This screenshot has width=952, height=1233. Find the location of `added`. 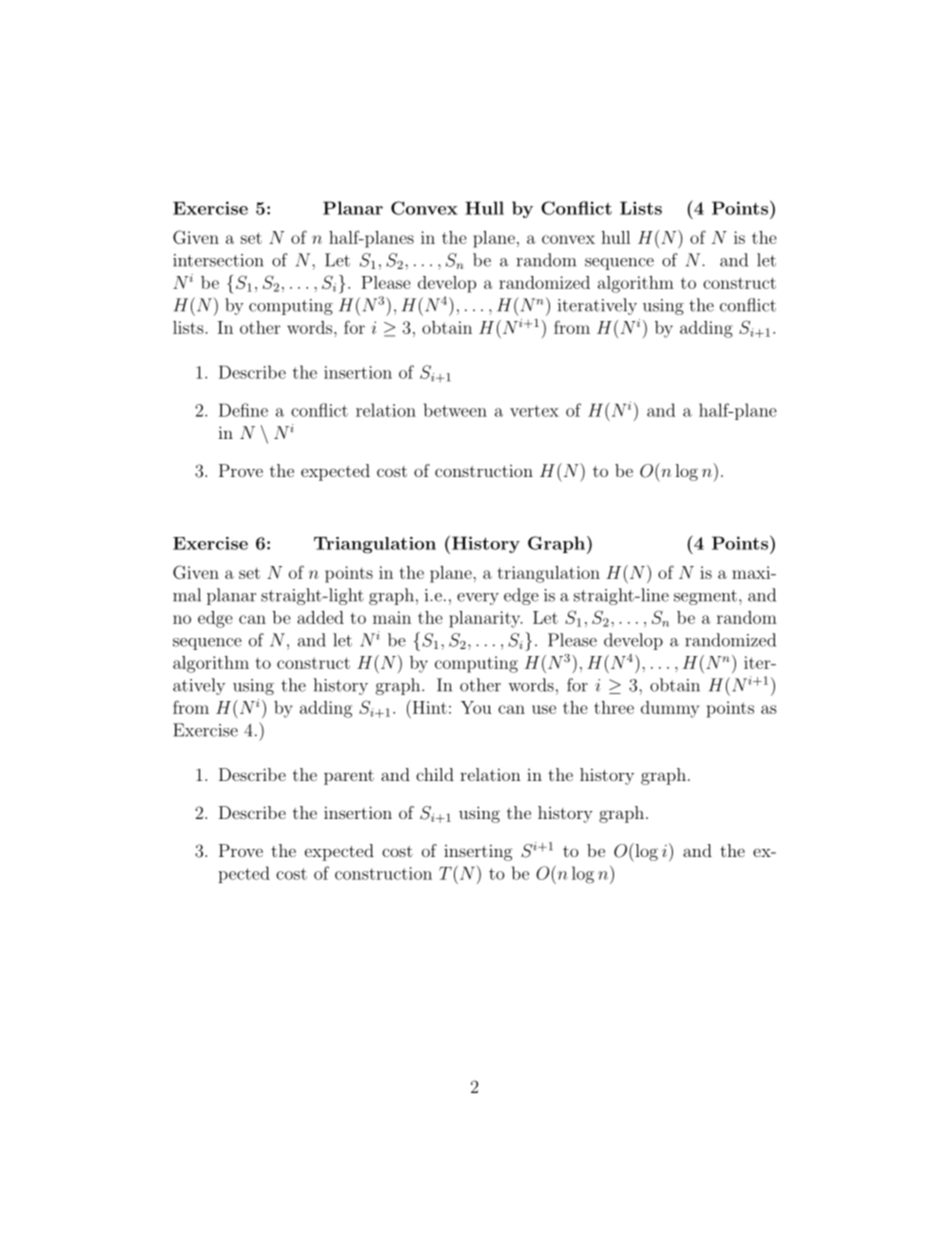

added is located at coordinates (320, 617).
